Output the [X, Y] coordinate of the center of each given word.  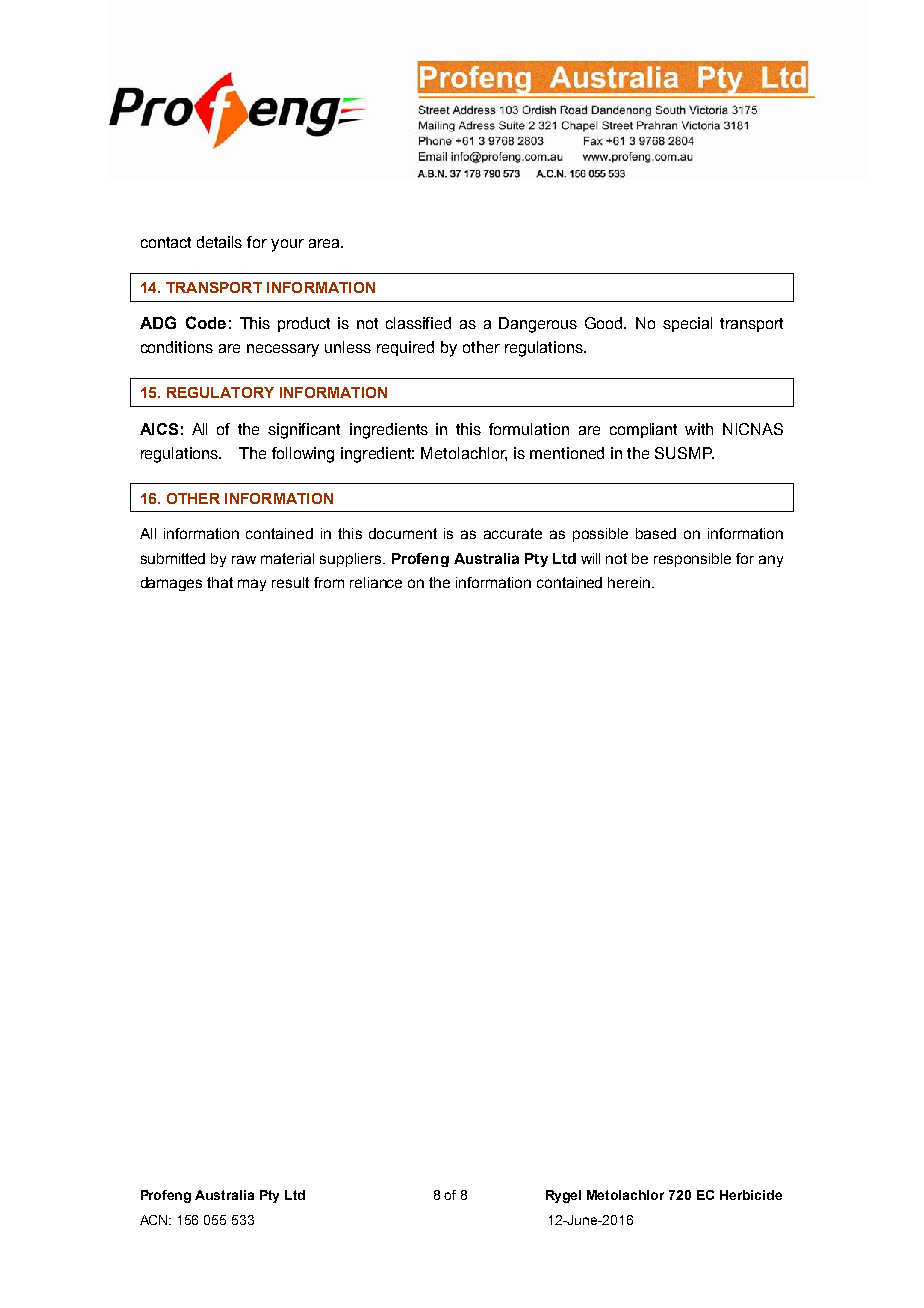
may [252, 585]
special [687, 324]
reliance [376, 582]
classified [418, 323]
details [219, 242]
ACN [155, 1220]
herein [630, 582]
